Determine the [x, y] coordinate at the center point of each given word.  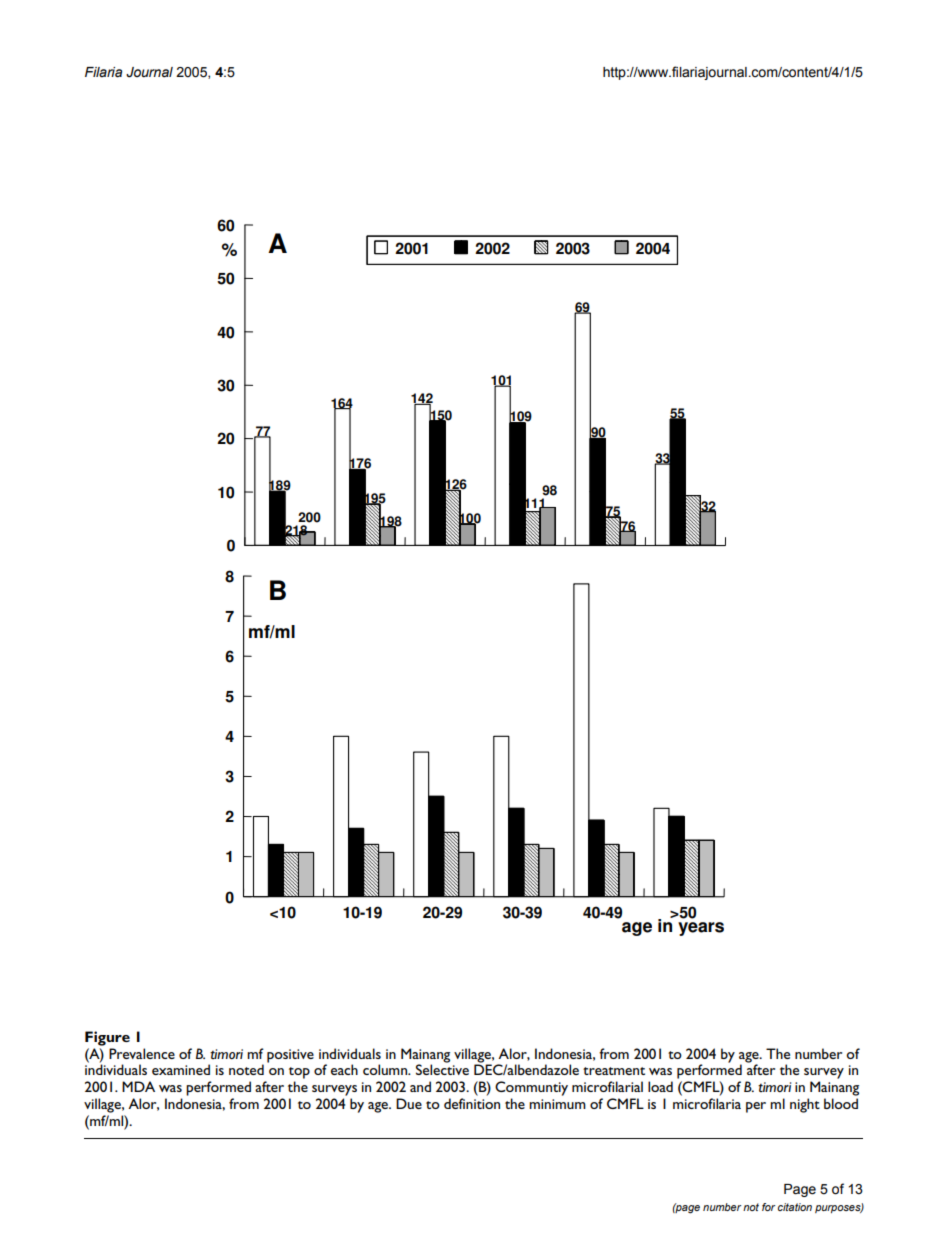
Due [409, 1103]
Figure [107, 1038]
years [701, 929]
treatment [614, 1071]
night [805, 1105]
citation [795, 1207]
